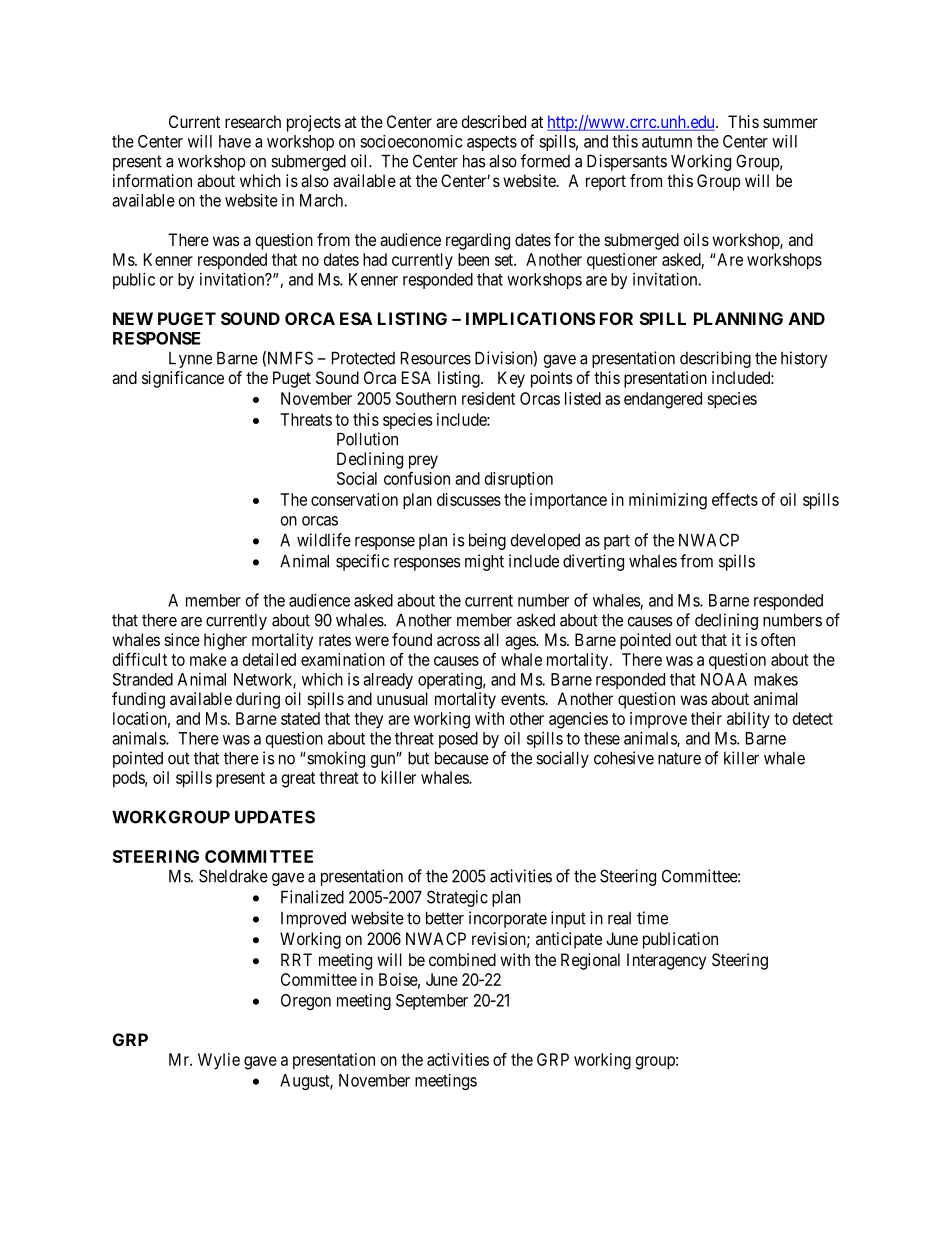 The image size is (952, 1233). What do you see at coordinates (667, 142) in the page?
I see `autumn` at bounding box center [667, 142].
